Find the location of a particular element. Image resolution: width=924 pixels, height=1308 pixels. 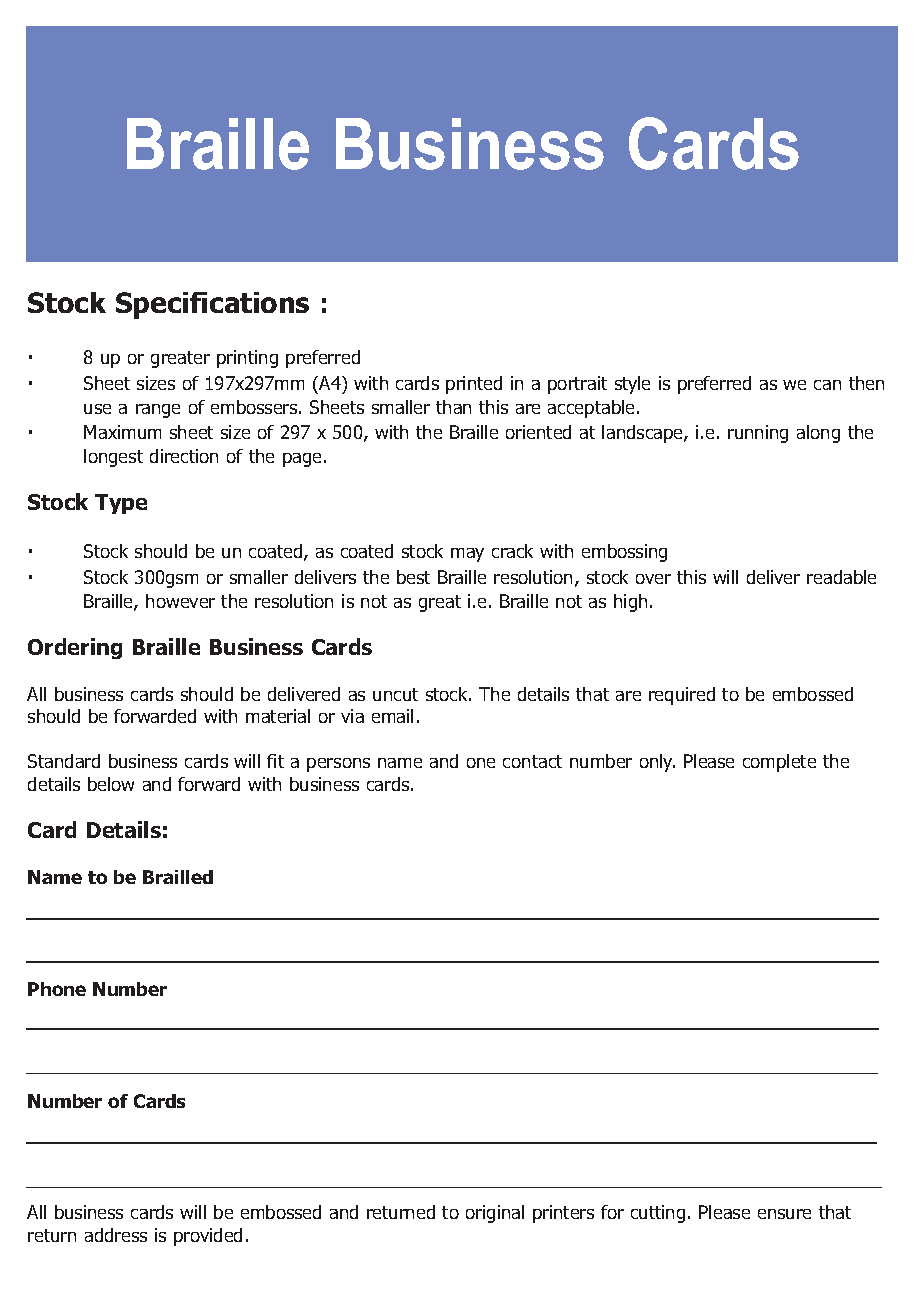

original is located at coordinates (495, 1214).
